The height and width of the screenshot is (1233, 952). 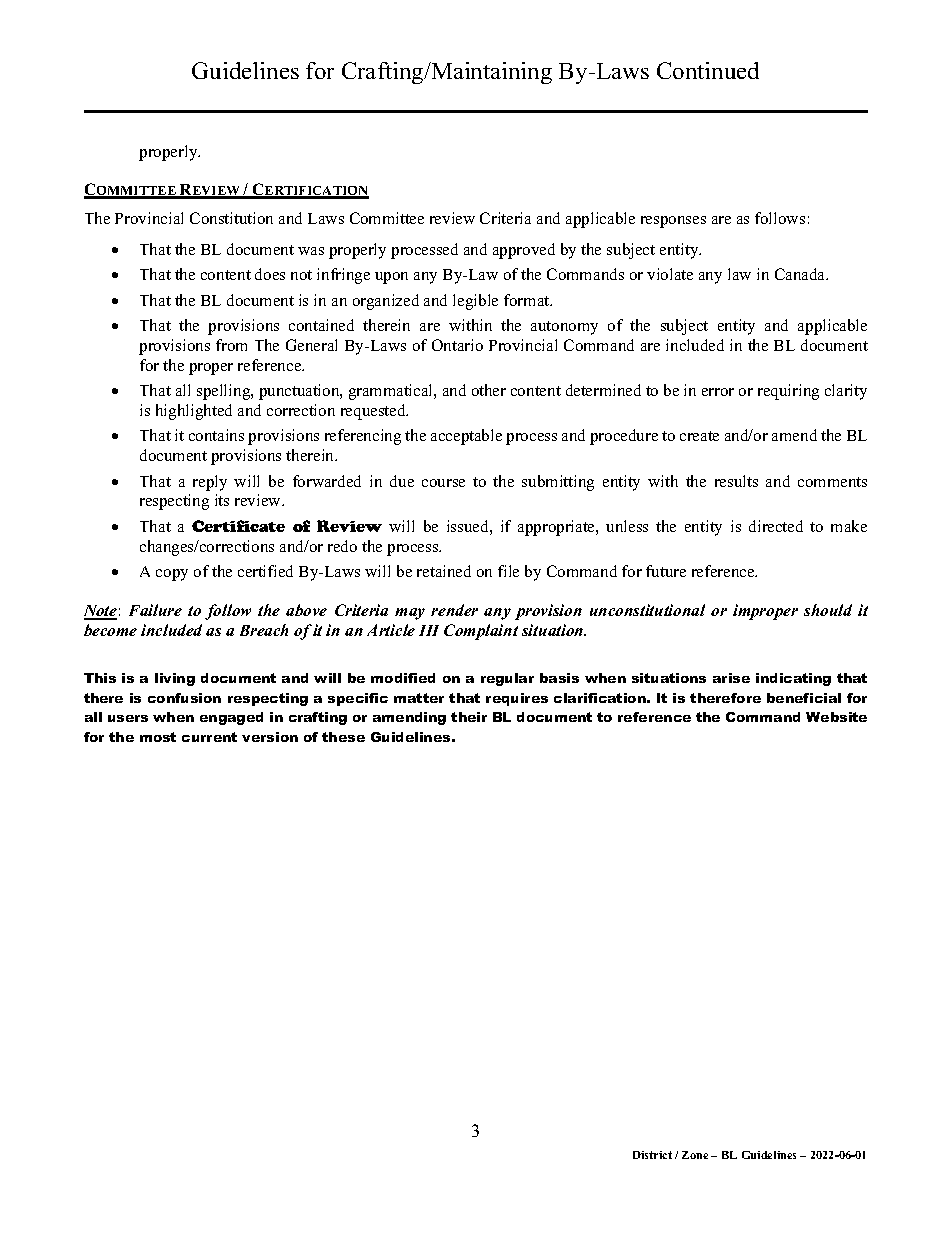 What do you see at coordinates (736, 481) in the screenshot?
I see `results` at bounding box center [736, 481].
